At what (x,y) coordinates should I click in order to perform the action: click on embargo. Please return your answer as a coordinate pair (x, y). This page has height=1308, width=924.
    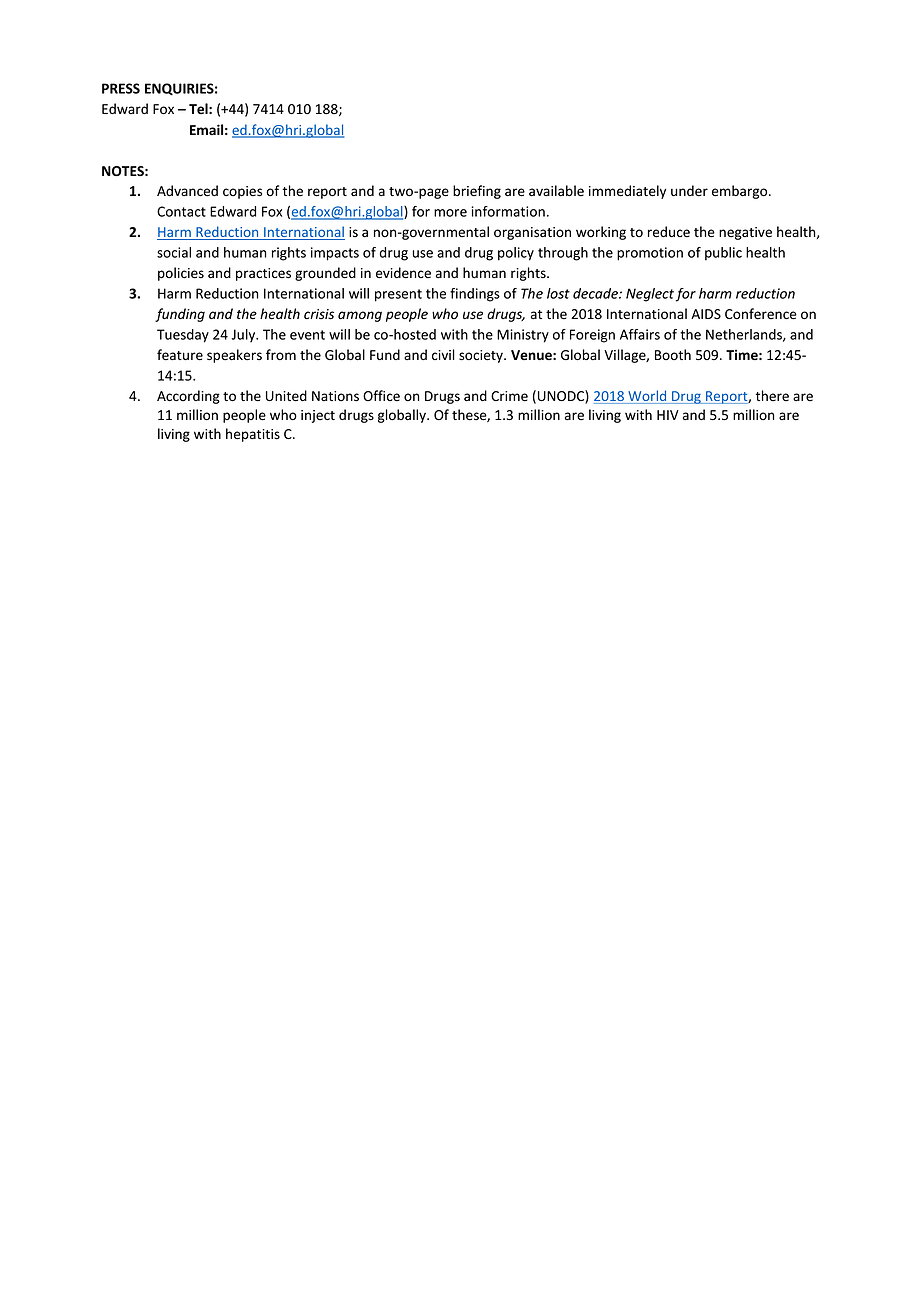
    Looking at the image, I should click on (741, 192).
